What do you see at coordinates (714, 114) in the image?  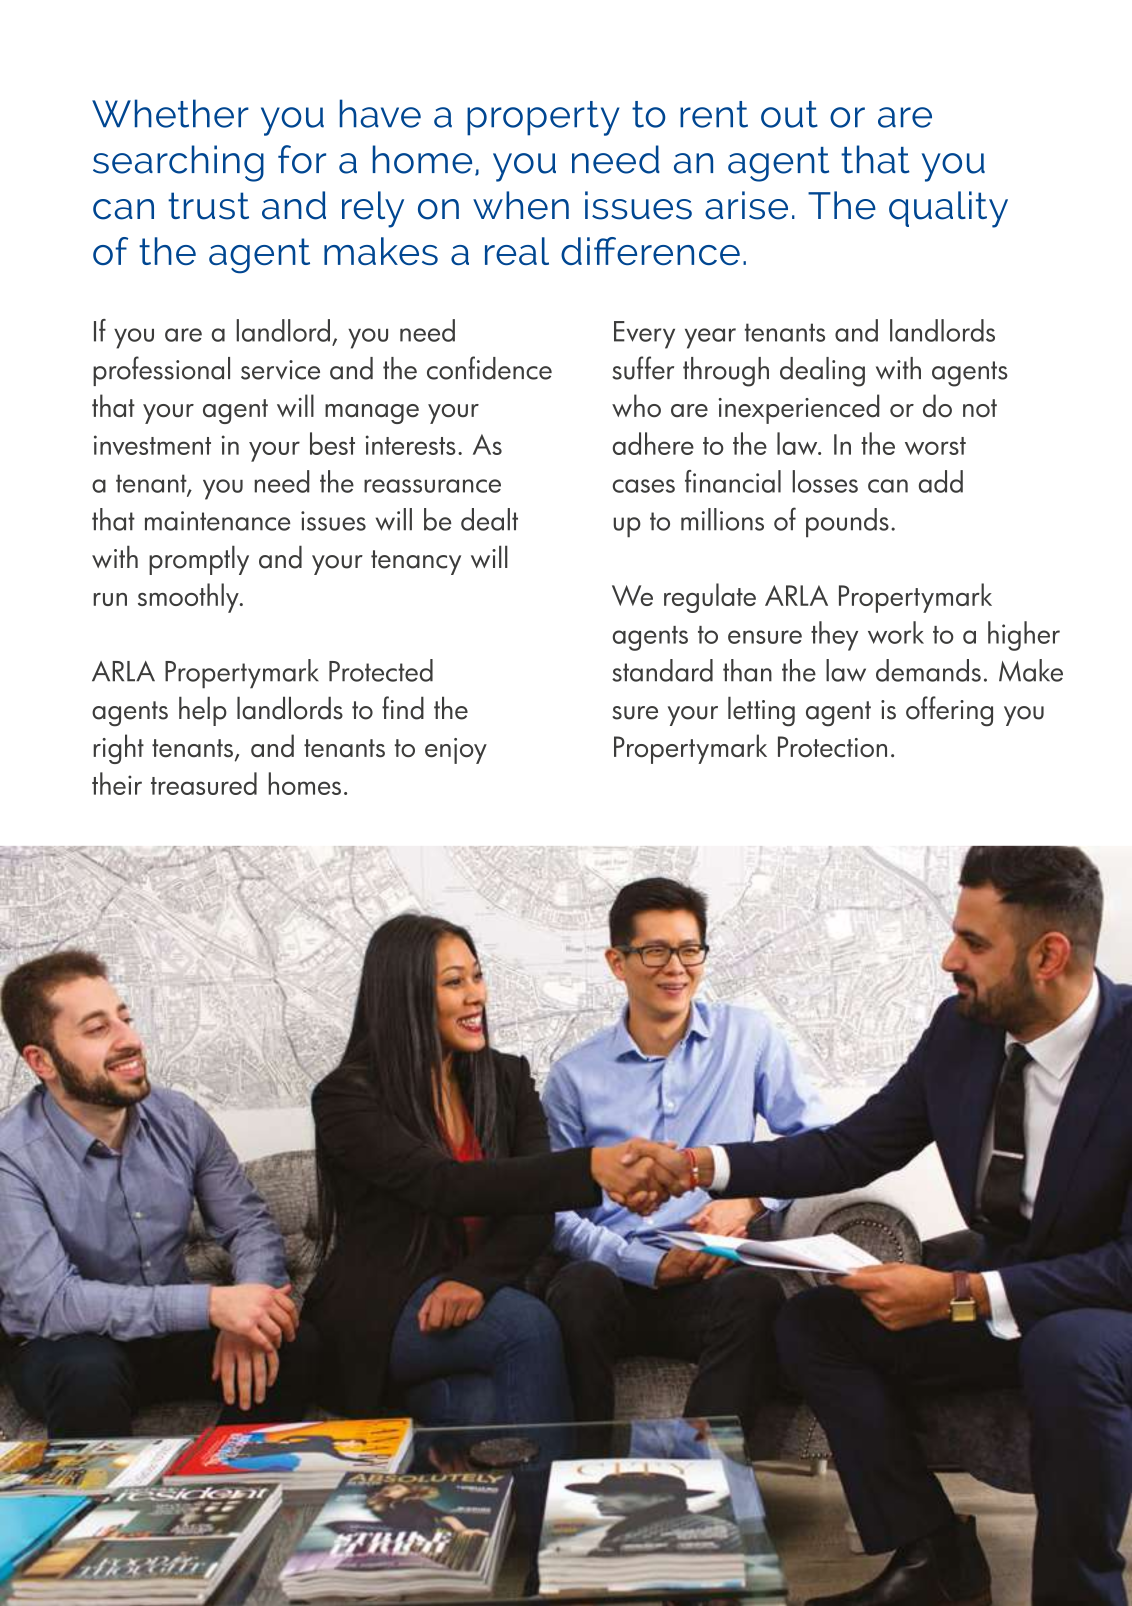 I see `rent` at bounding box center [714, 114].
